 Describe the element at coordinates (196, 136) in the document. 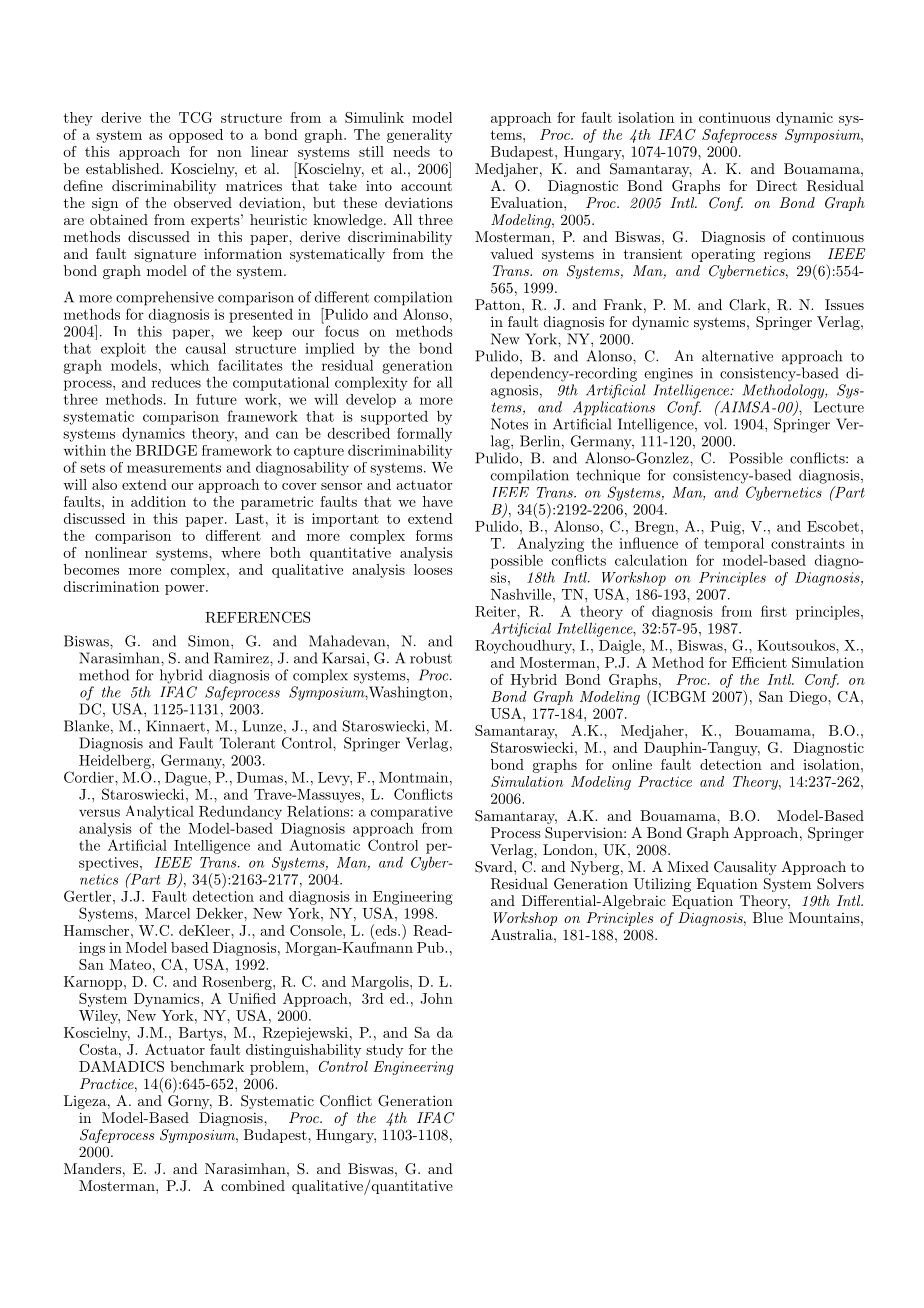

I see `opposed` at that location.
